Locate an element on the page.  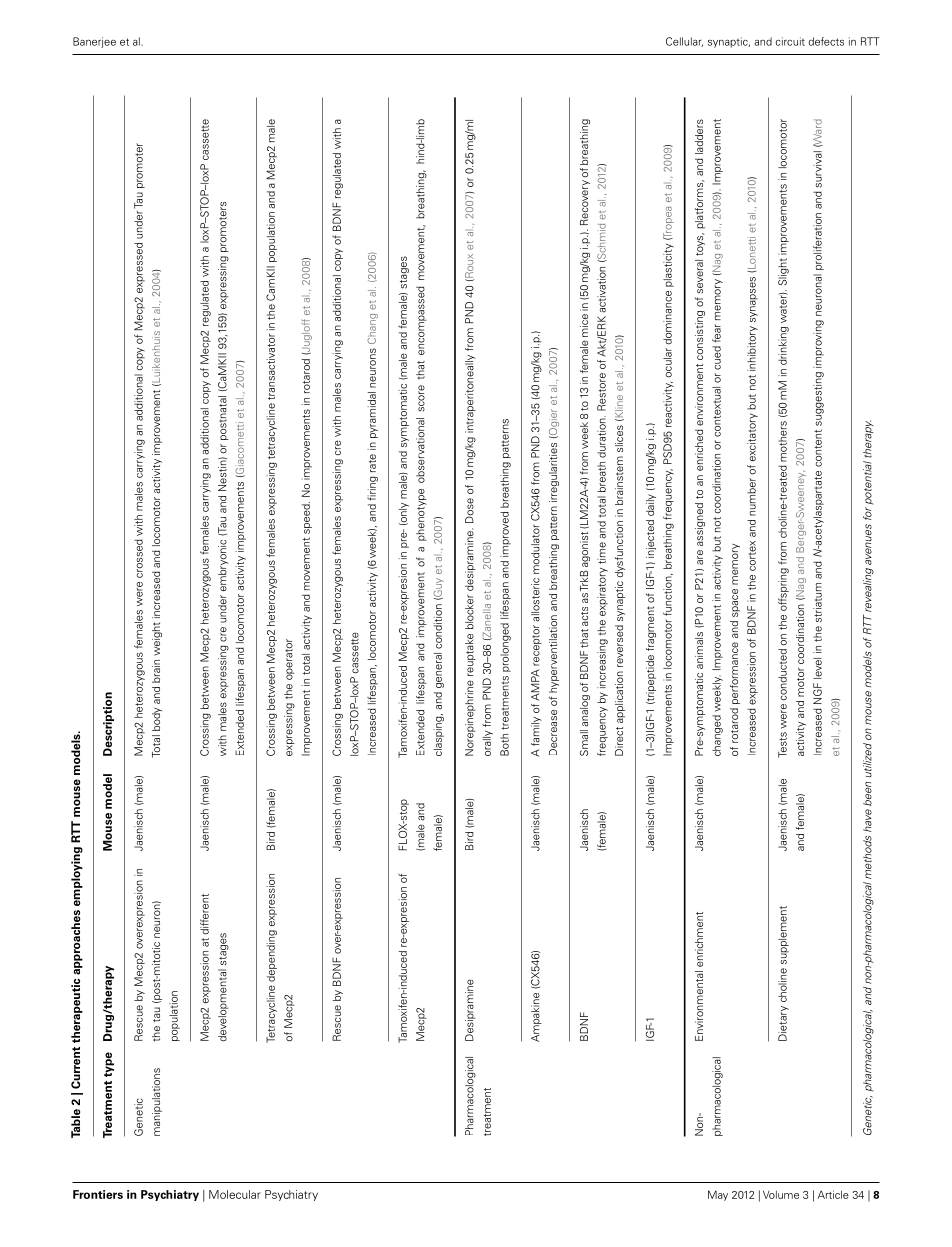
defects is located at coordinates (826, 41).
